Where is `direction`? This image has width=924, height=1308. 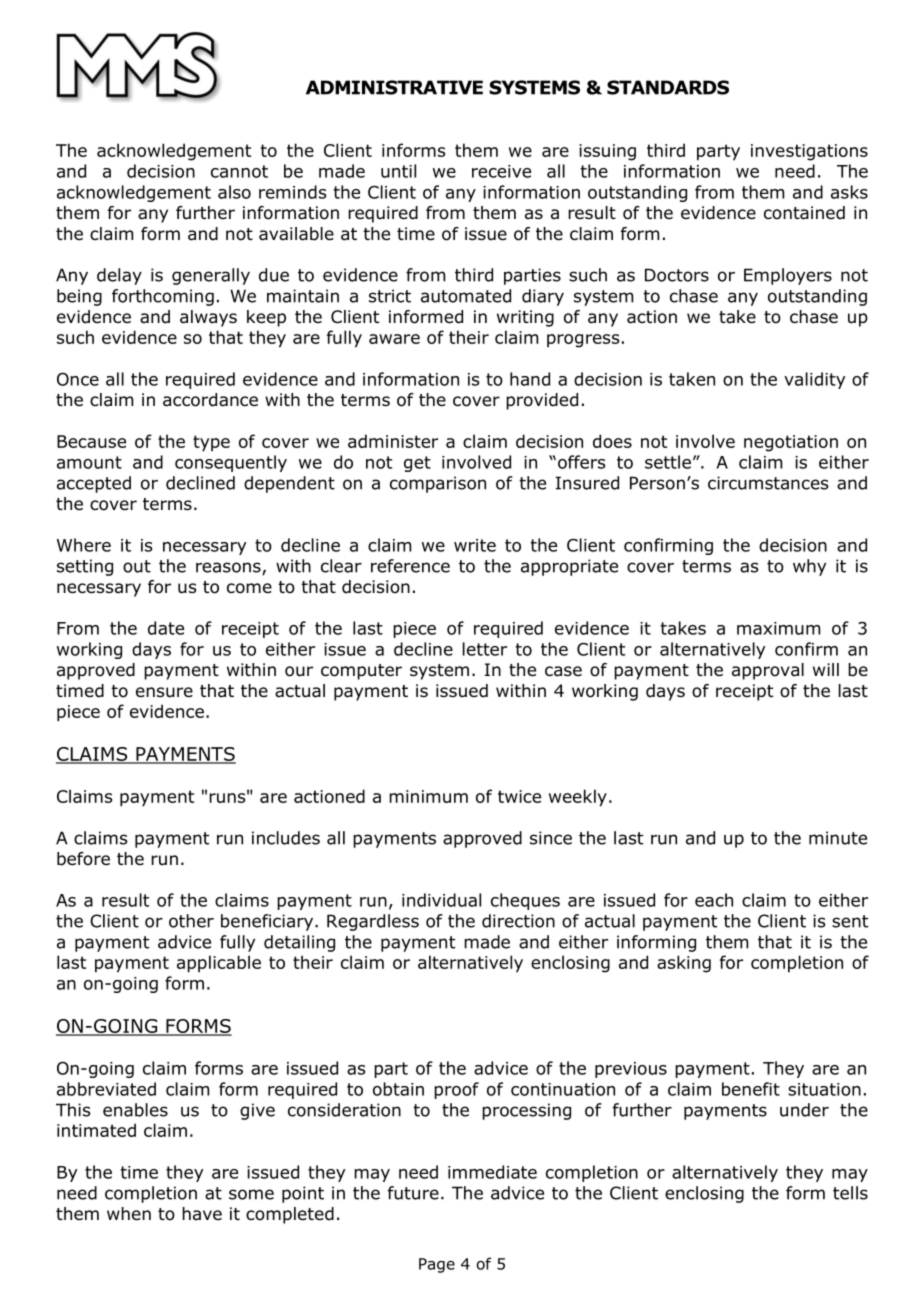 direction is located at coordinates (518, 921).
